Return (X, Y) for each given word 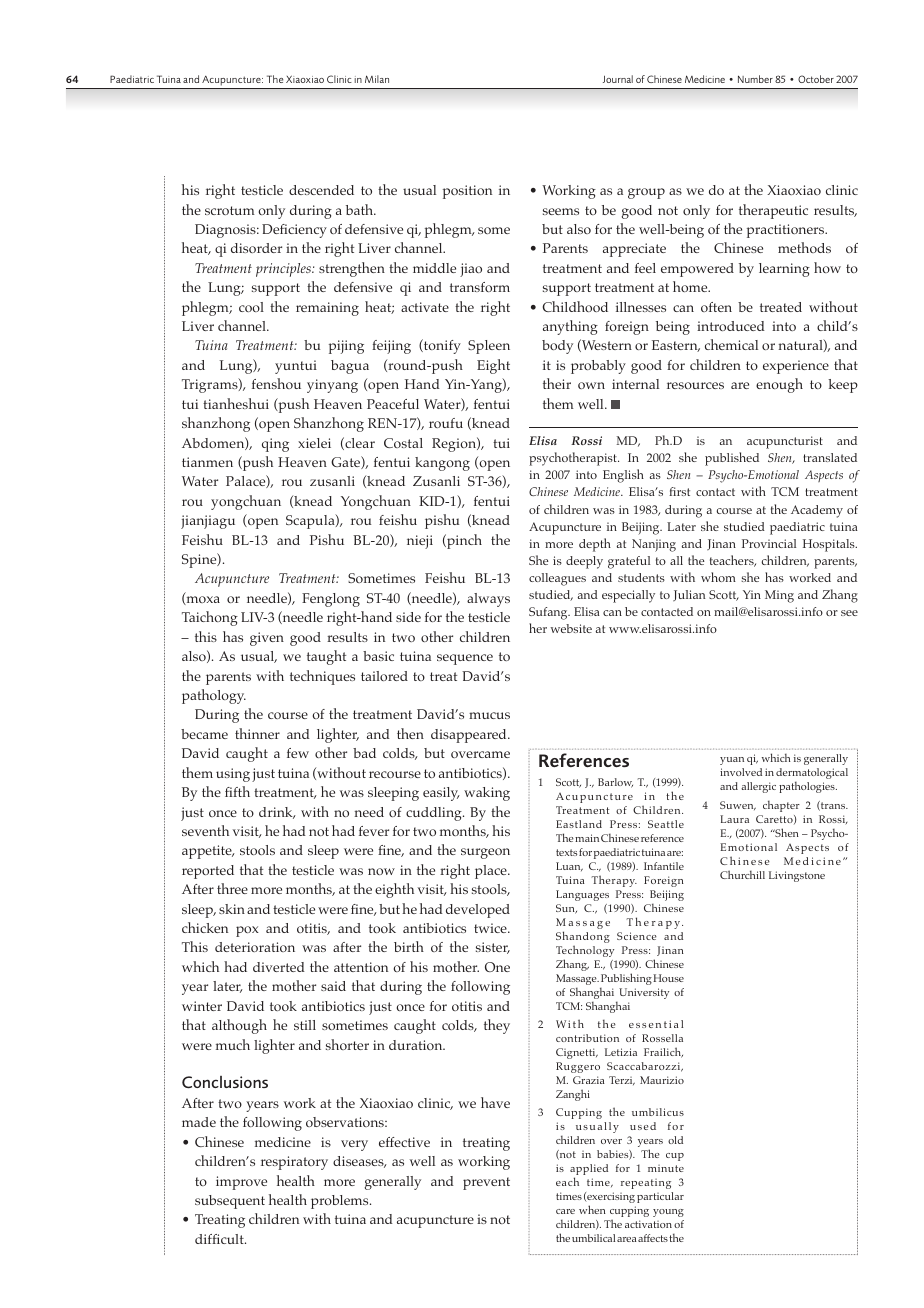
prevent (486, 1183)
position (467, 192)
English (623, 476)
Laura (734, 819)
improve (241, 1183)
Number (755, 79)
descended (321, 190)
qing (275, 445)
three (232, 888)
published (732, 459)
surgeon (485, 853)
